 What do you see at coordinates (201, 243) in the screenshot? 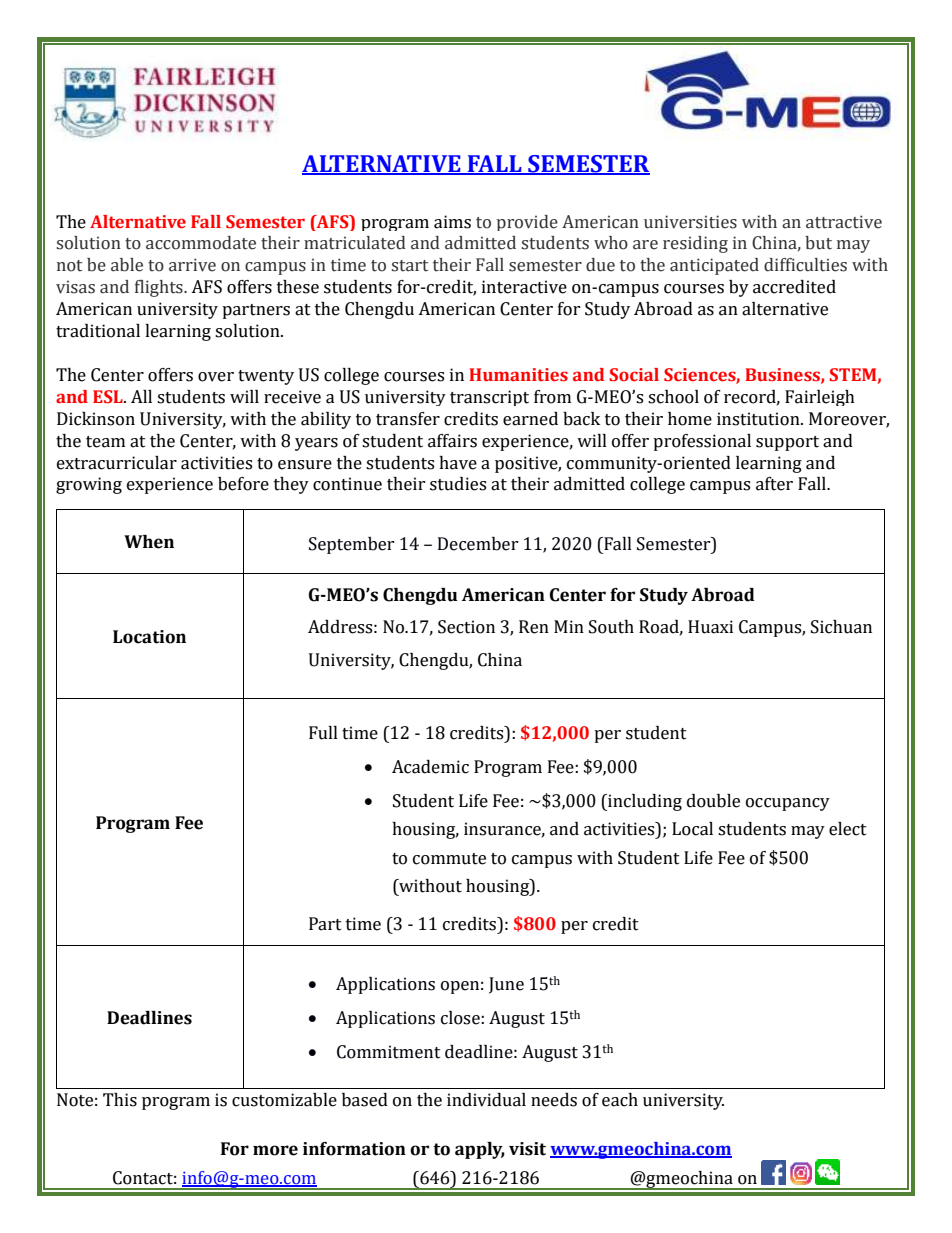
I see `accommodate` at bounding box center [201, 243].
